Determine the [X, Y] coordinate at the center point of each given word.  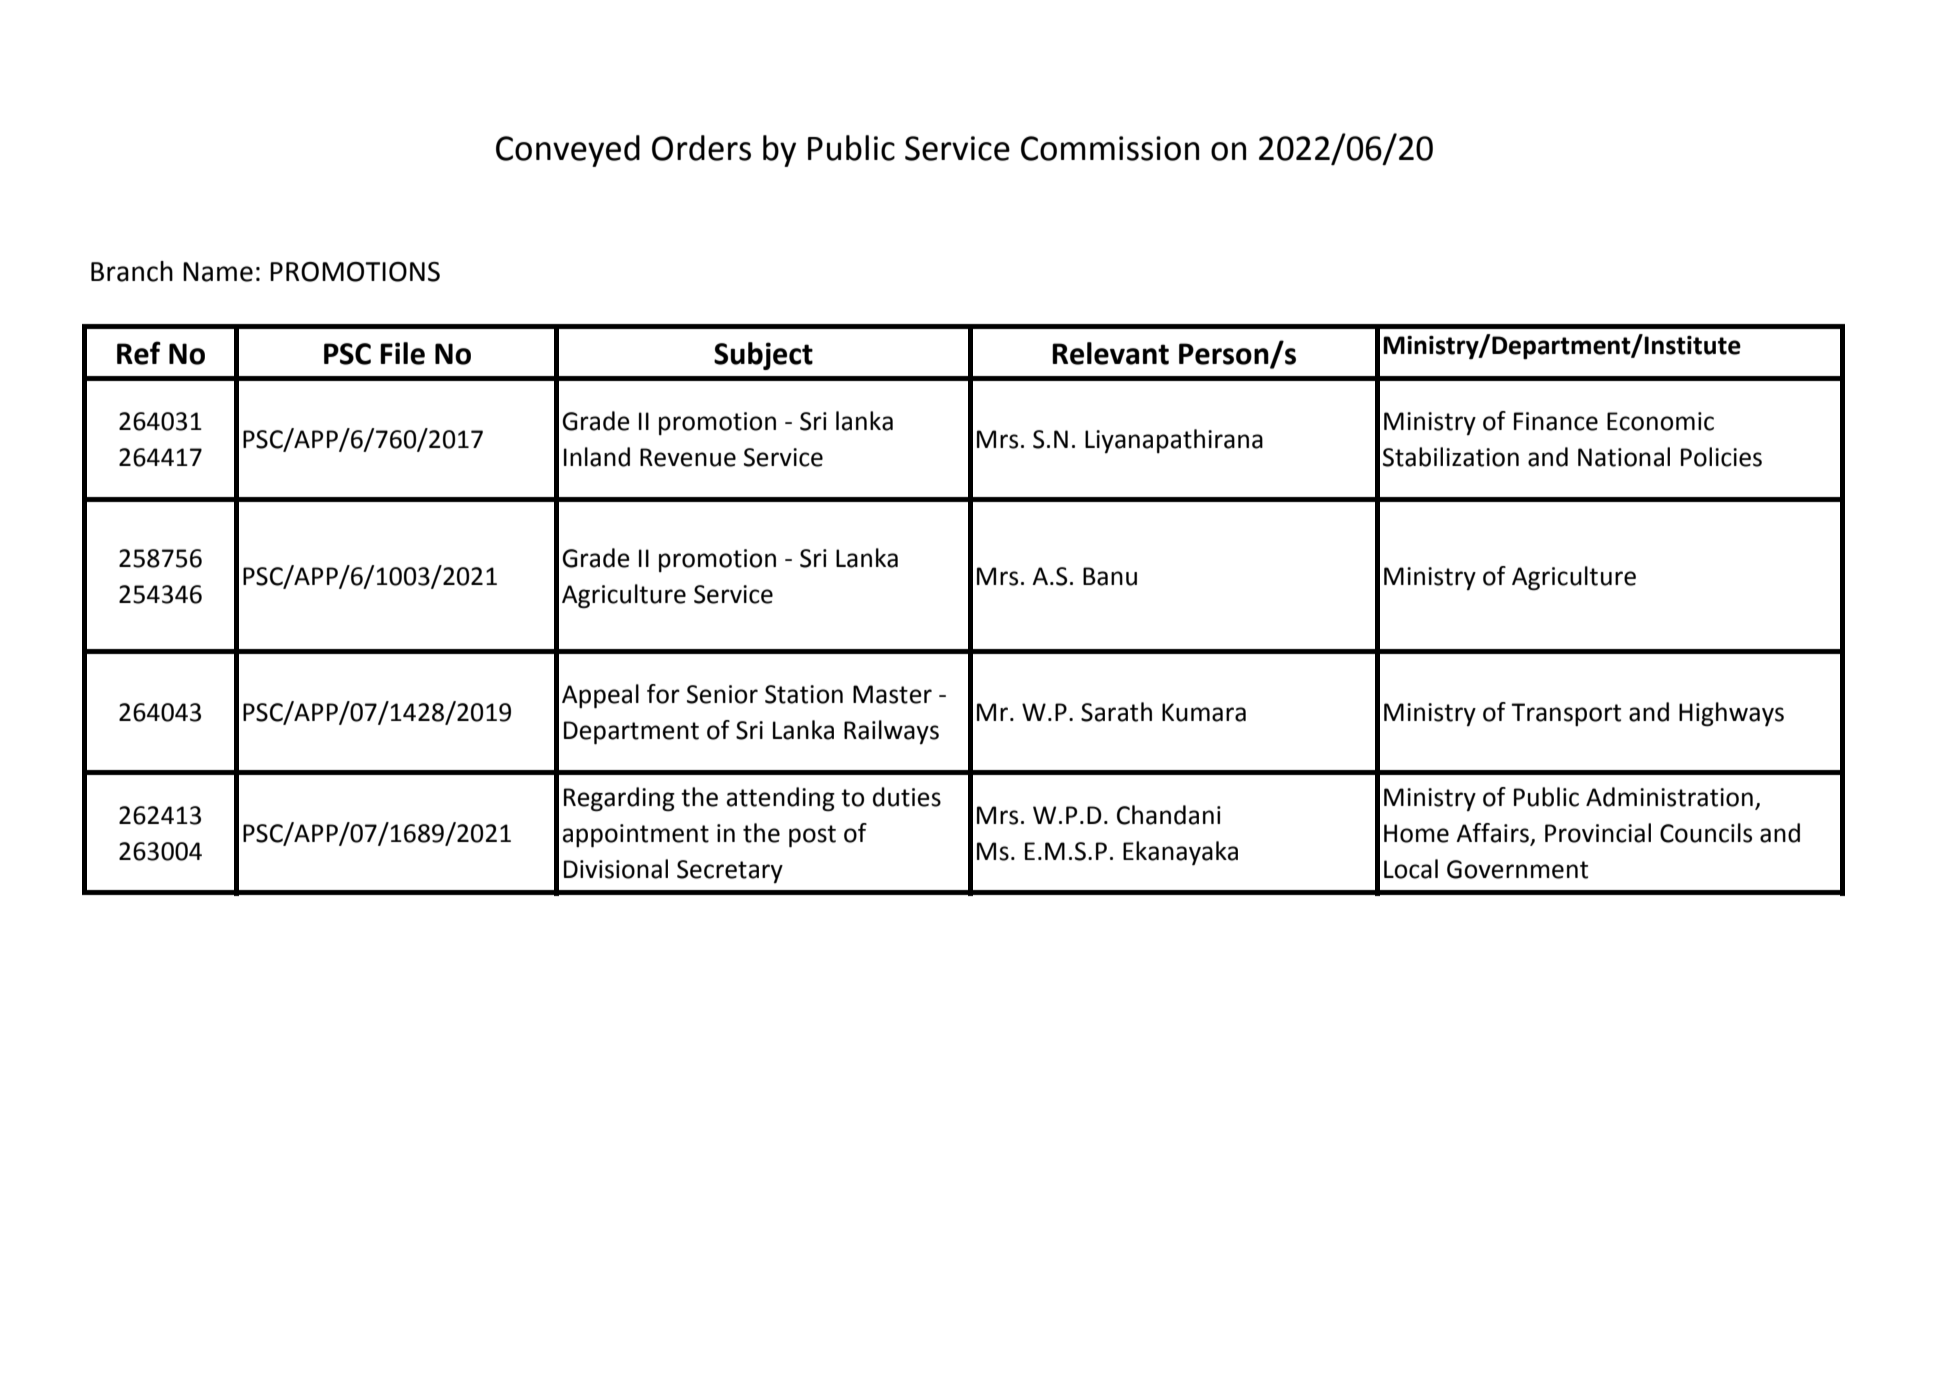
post [812, 836]
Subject [763, 356]
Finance [1556, 421]
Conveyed [568, 151]
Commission [1110, 148]
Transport [1566, 714]
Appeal [600, 696]
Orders [701, 148]
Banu [1110, 576]
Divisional [616, 869]
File [402, 353]
